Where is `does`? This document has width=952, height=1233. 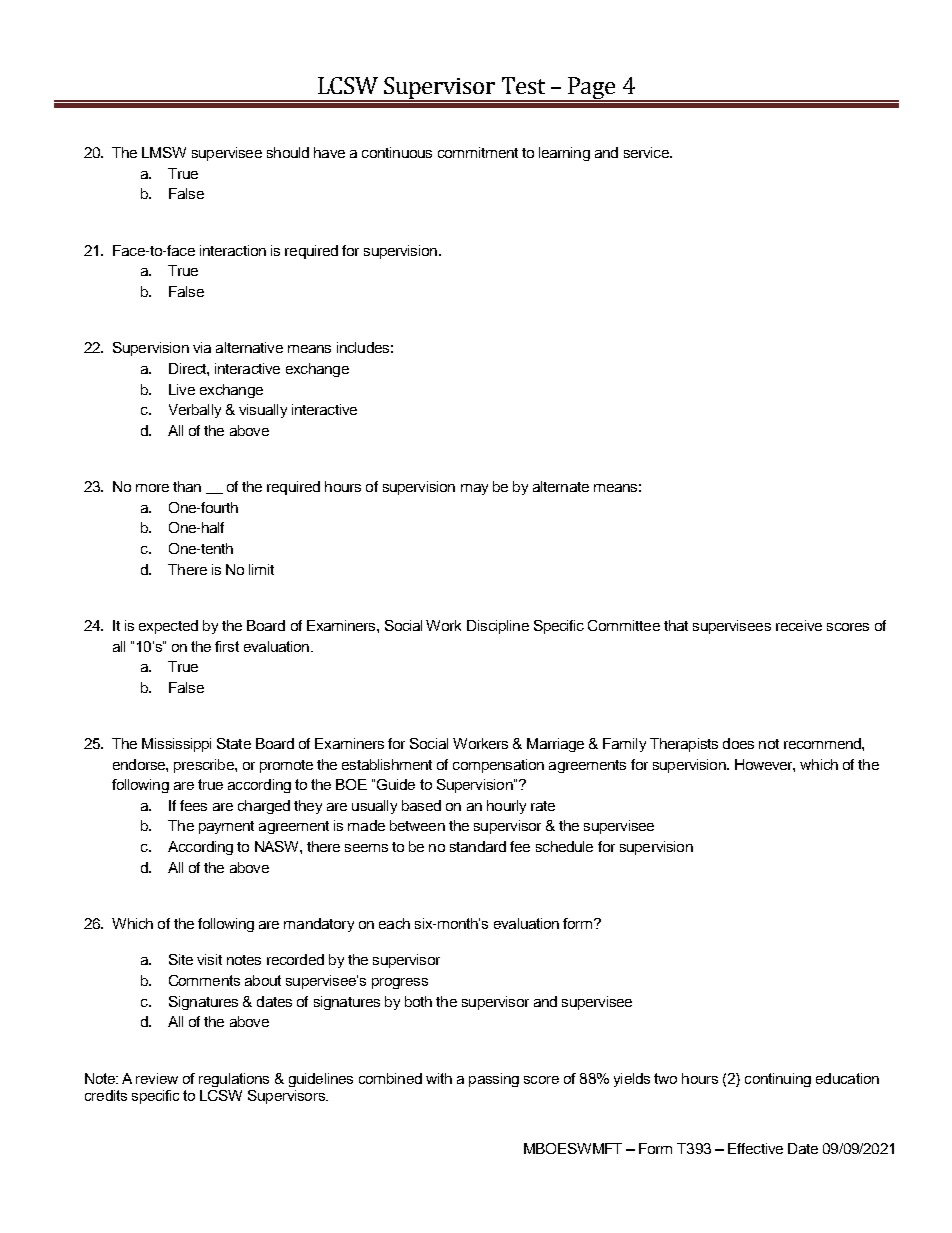
does is located at coordinates (738, 743).
